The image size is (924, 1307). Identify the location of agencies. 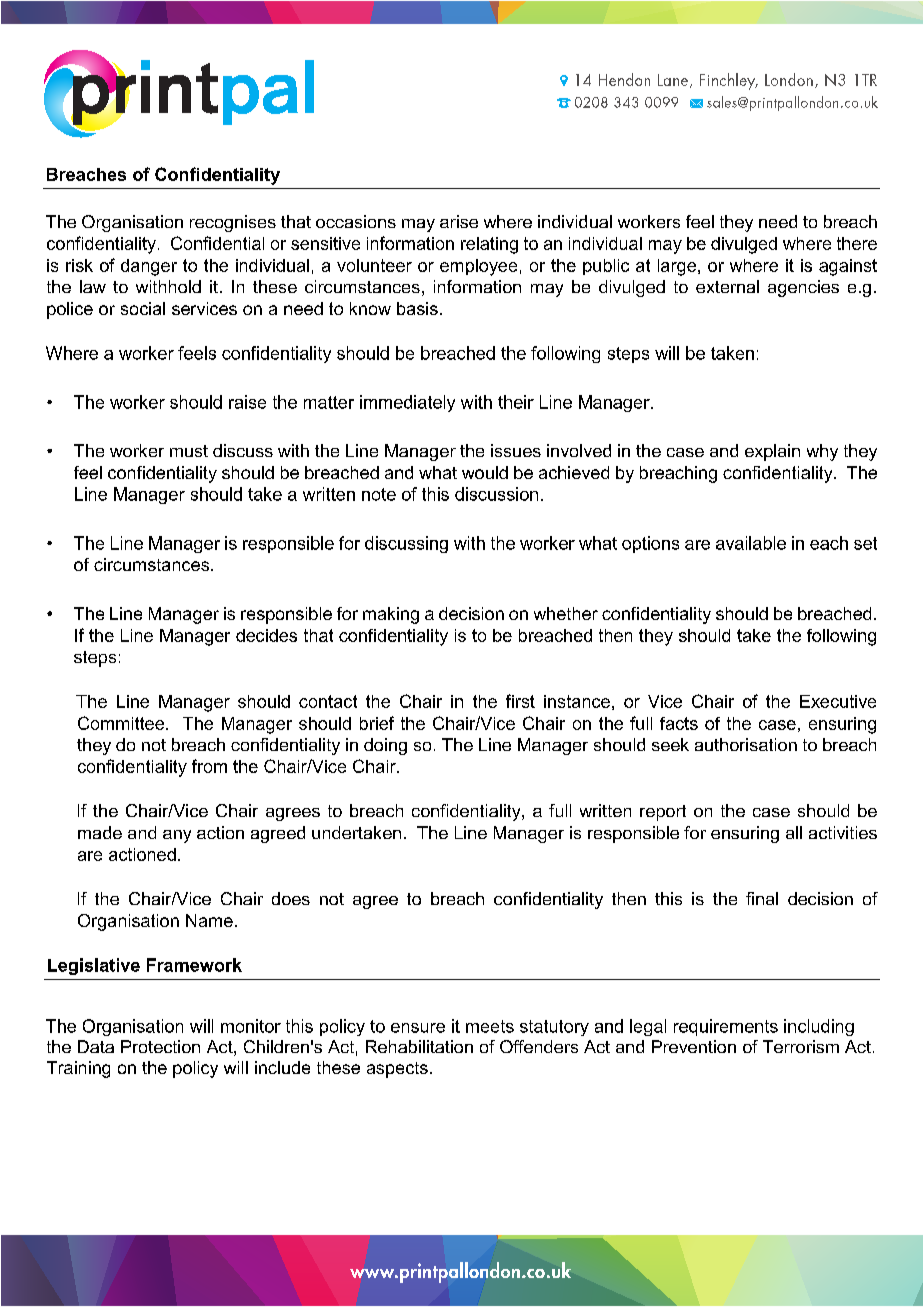
(803, 288).
